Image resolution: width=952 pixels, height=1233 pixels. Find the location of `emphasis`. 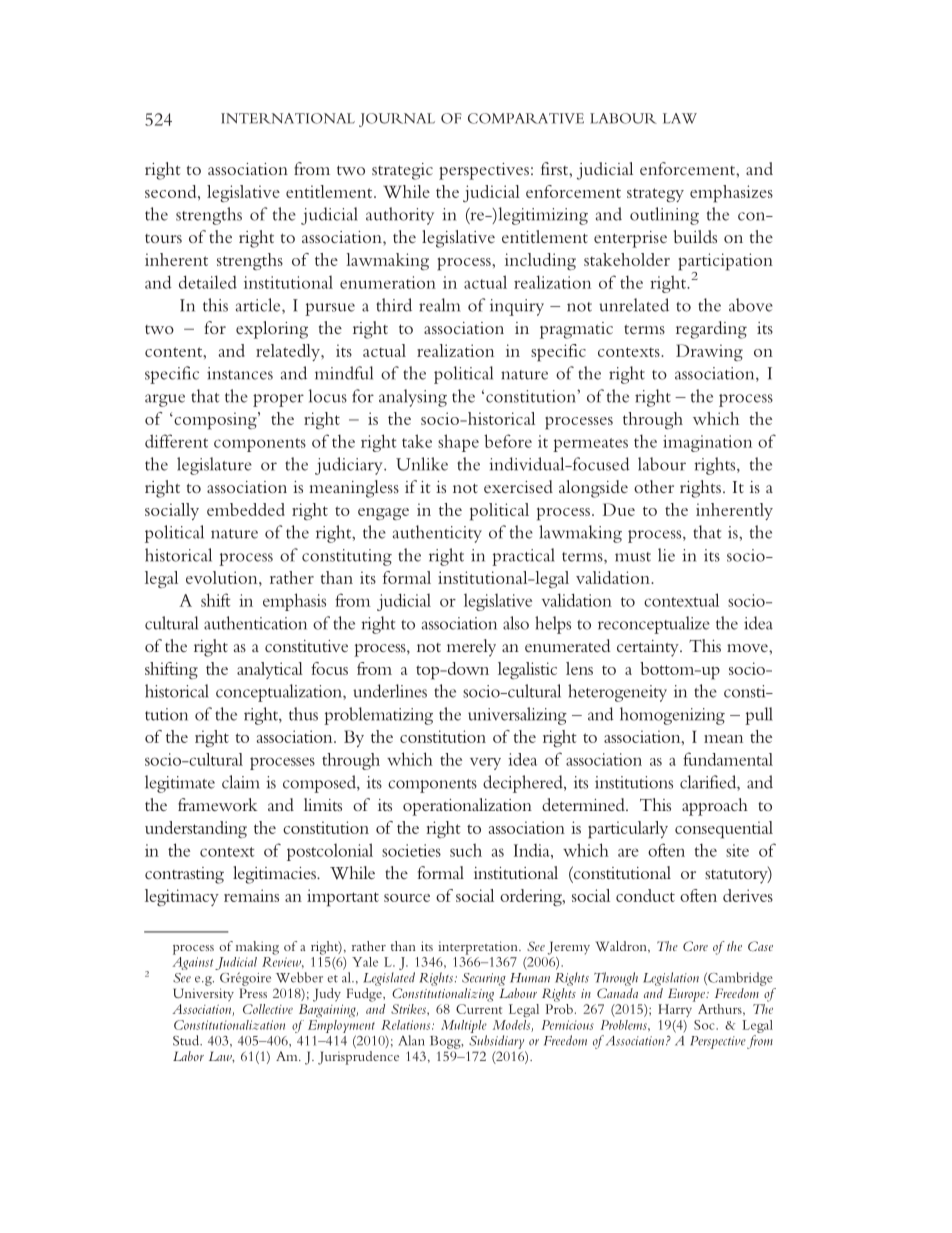

emphasis is located at coordinates (294, 602).
